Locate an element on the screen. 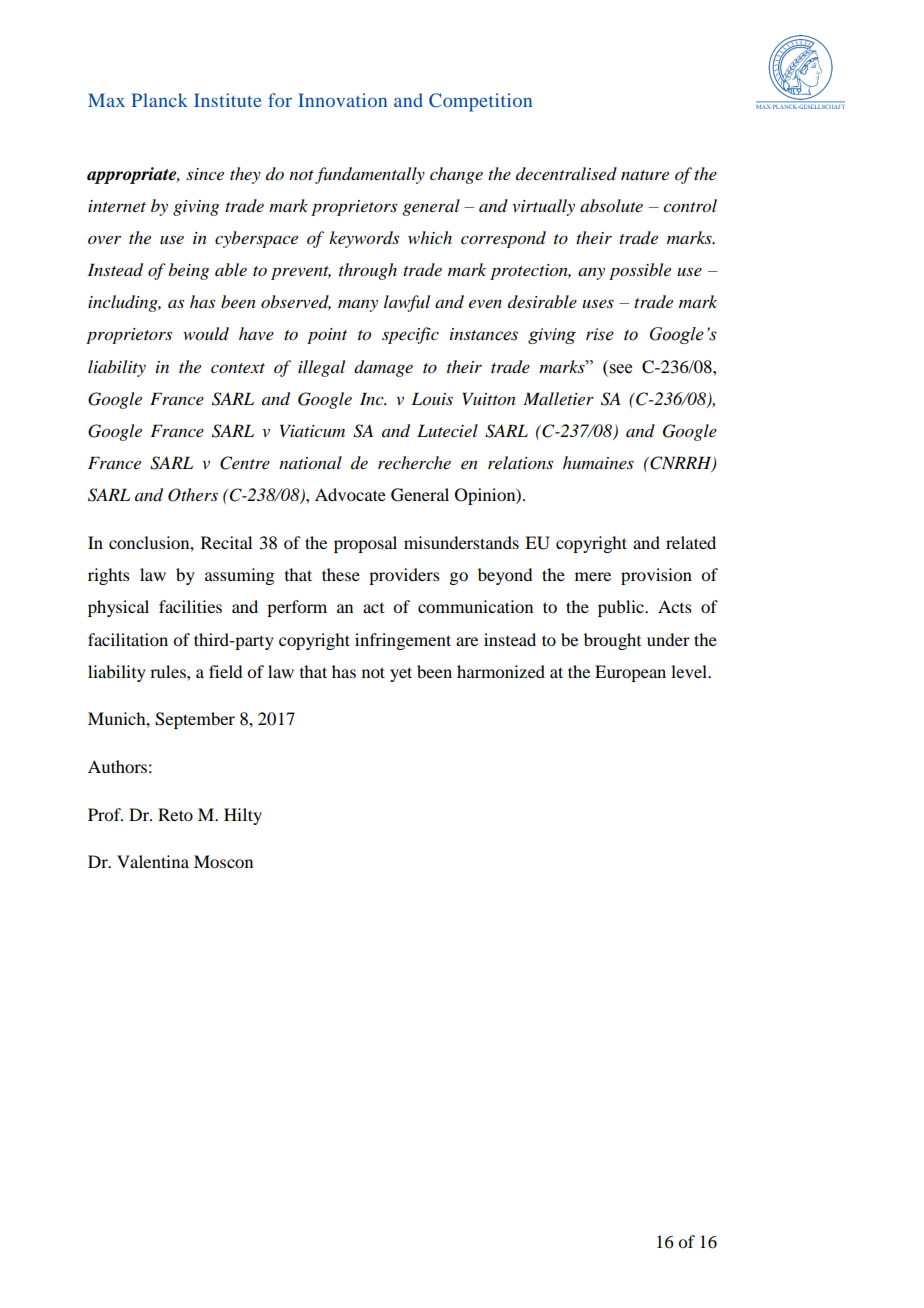 This screenshot has width=924, height=1308. Planck is located at coordinates (159, 100).
